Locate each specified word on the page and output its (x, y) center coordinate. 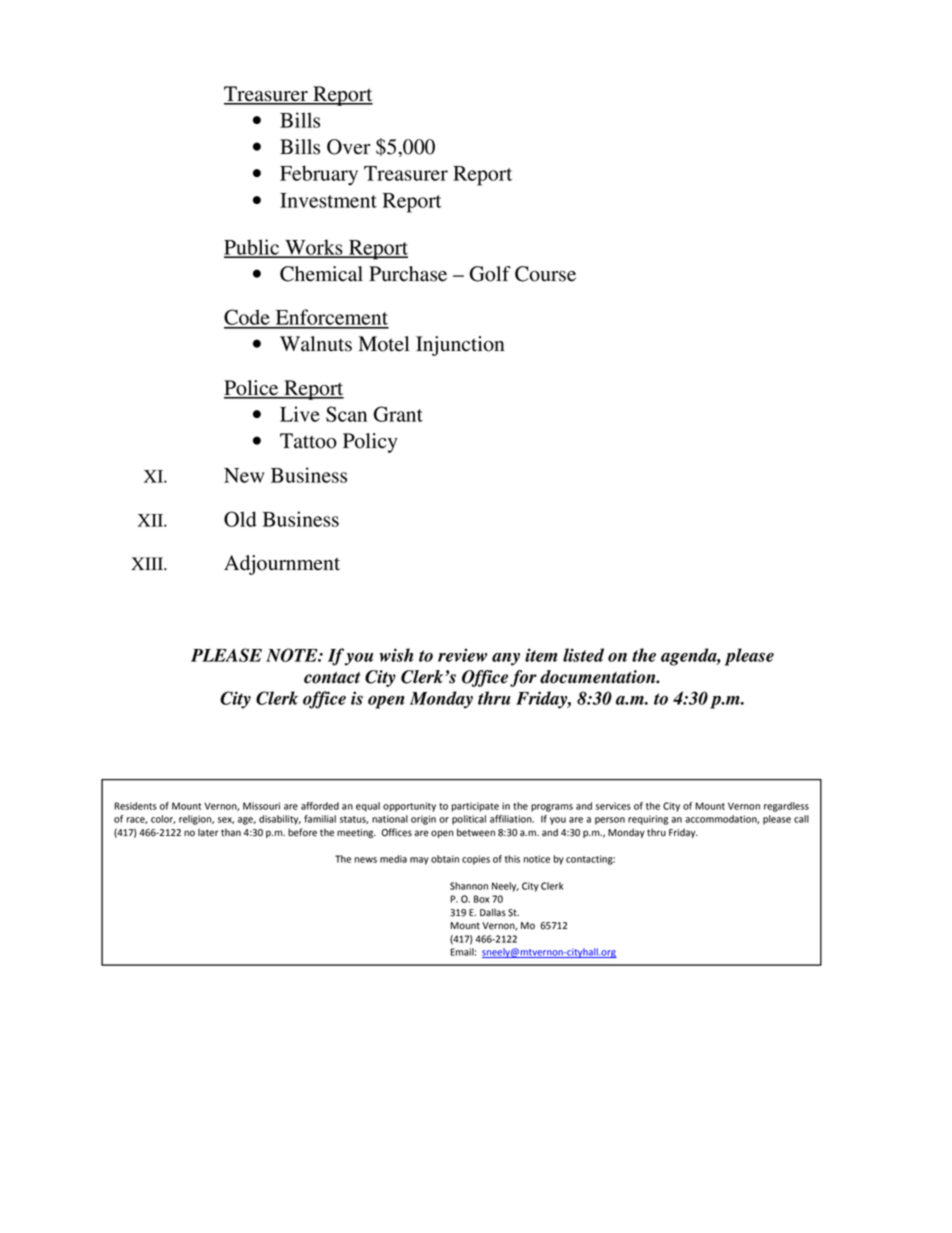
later (208, 833)
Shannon (469, 886)
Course (545, 274)
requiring (648, 820)
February (319, 175)
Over (349, 147)
